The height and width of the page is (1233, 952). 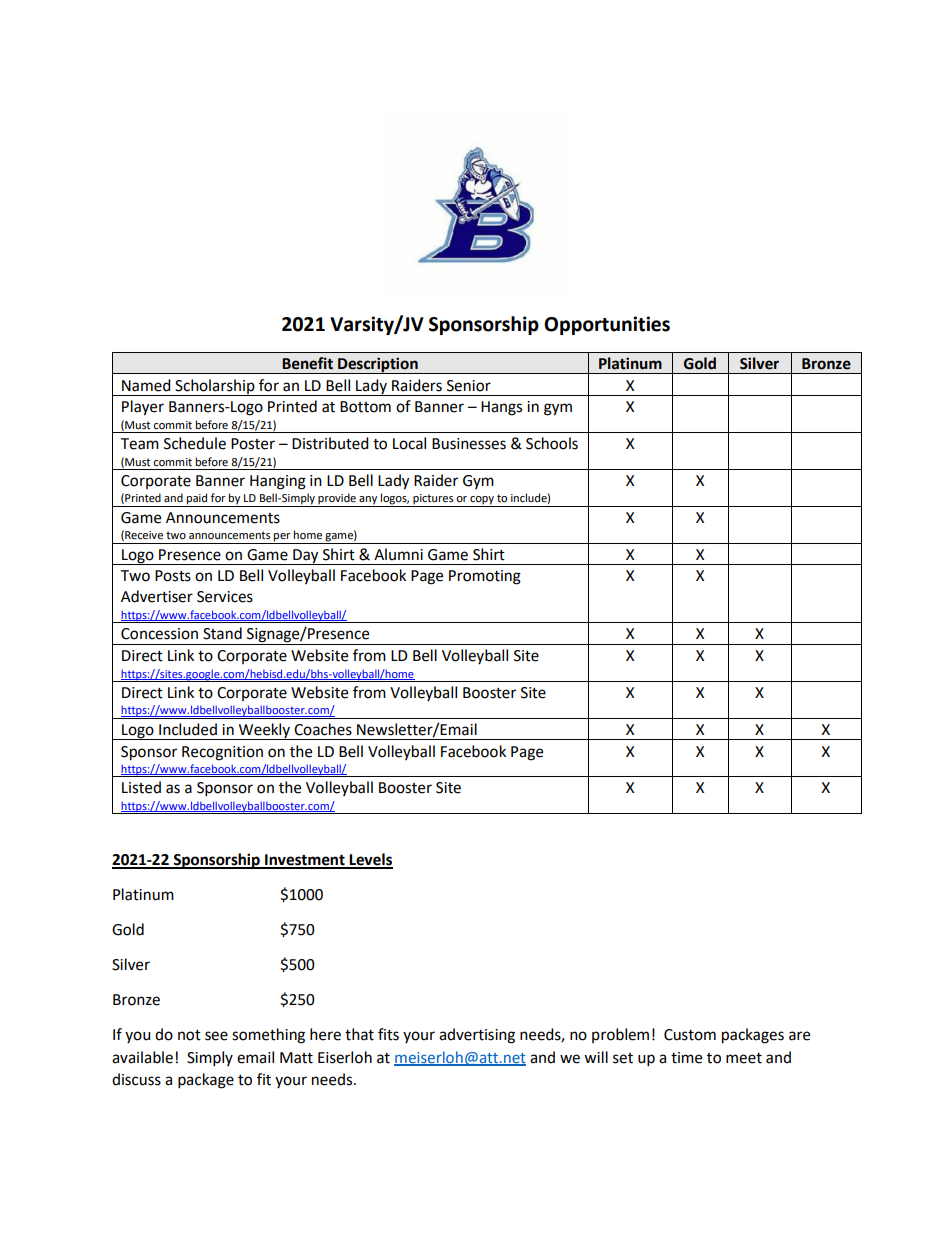 I want to click on see, so click(x=216, y=1036).
